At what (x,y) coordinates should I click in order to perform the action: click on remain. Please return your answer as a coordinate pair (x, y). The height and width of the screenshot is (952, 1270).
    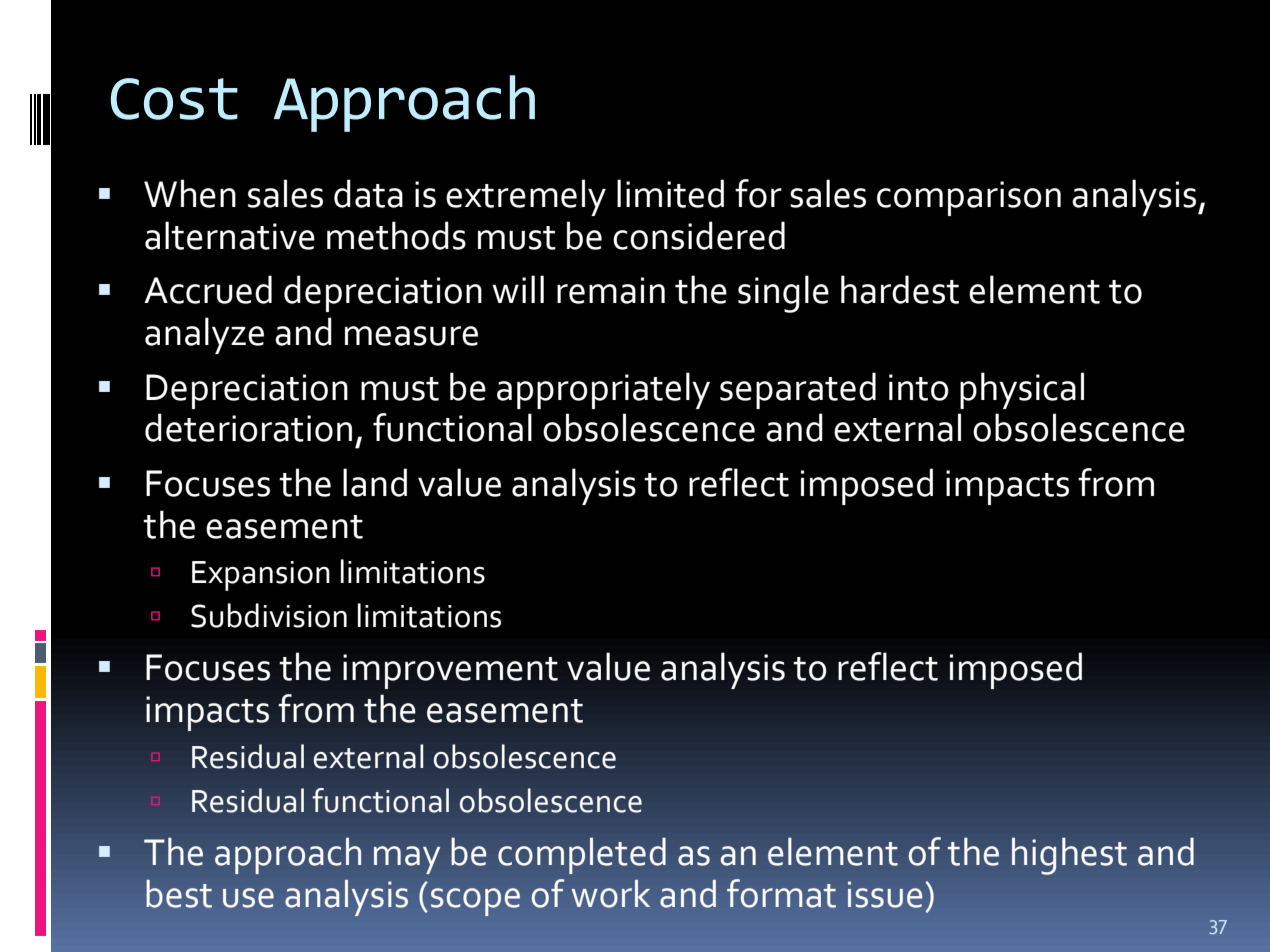
    Looking at the image, I should click on (611, 290).
